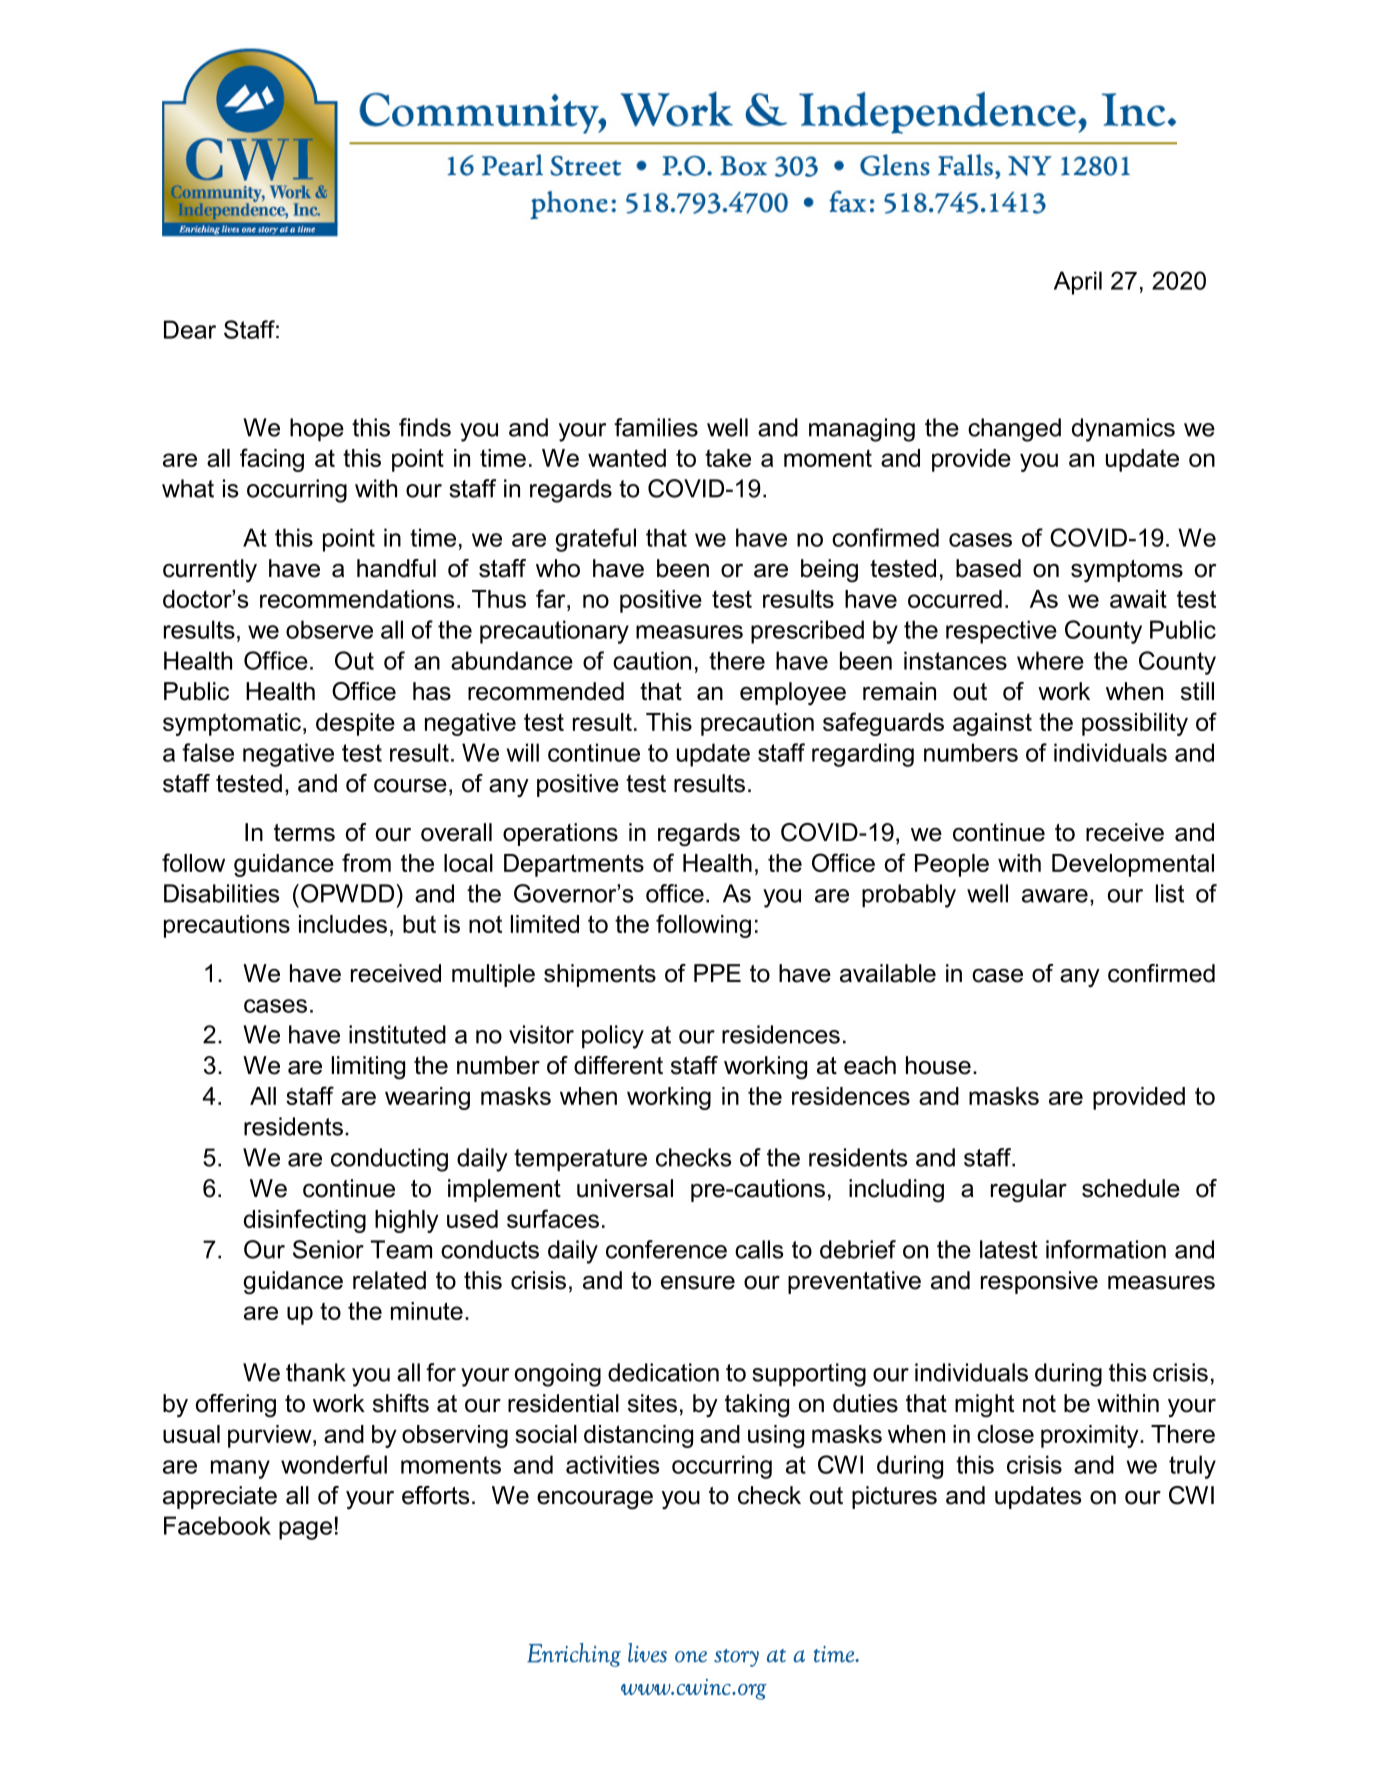  What do you see at coordinates (334, 1464) in the screenshot?
I see `wonderful` at bounding box center [334, 1464].
